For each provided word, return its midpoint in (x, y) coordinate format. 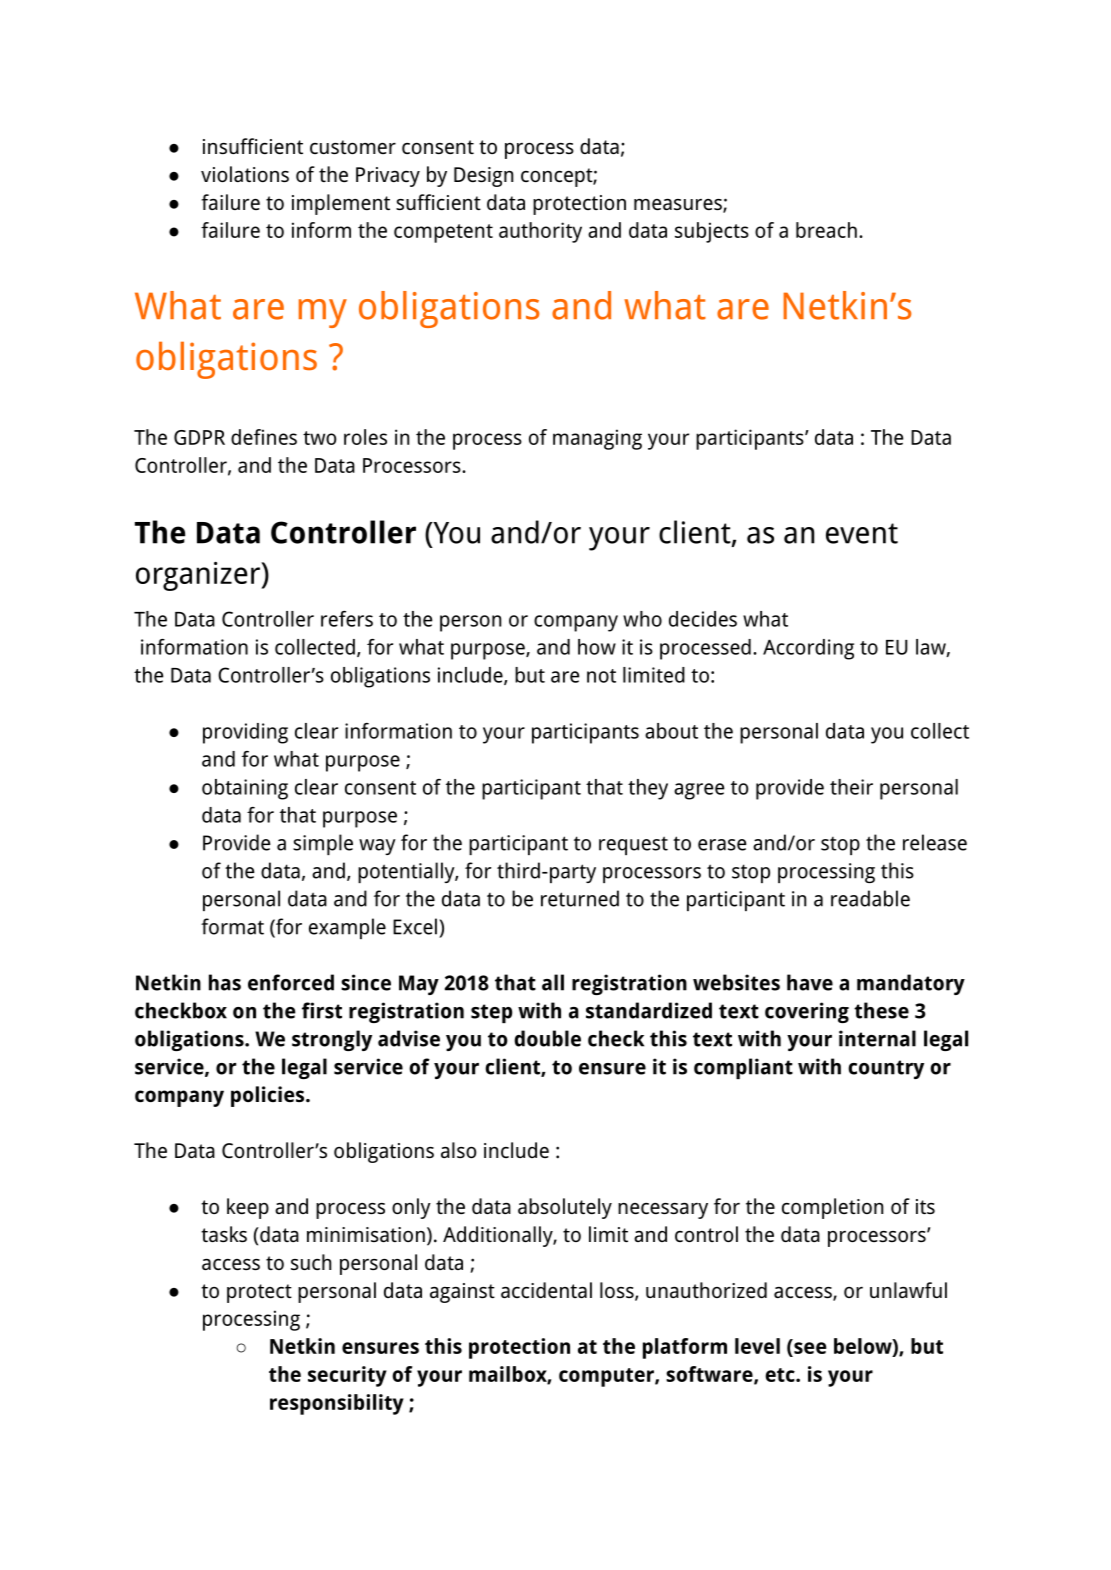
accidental (546, 1290)
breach (826, 230)
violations (245, 174)
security (347, 1376)
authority (540, 232)
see (810, 1348)
